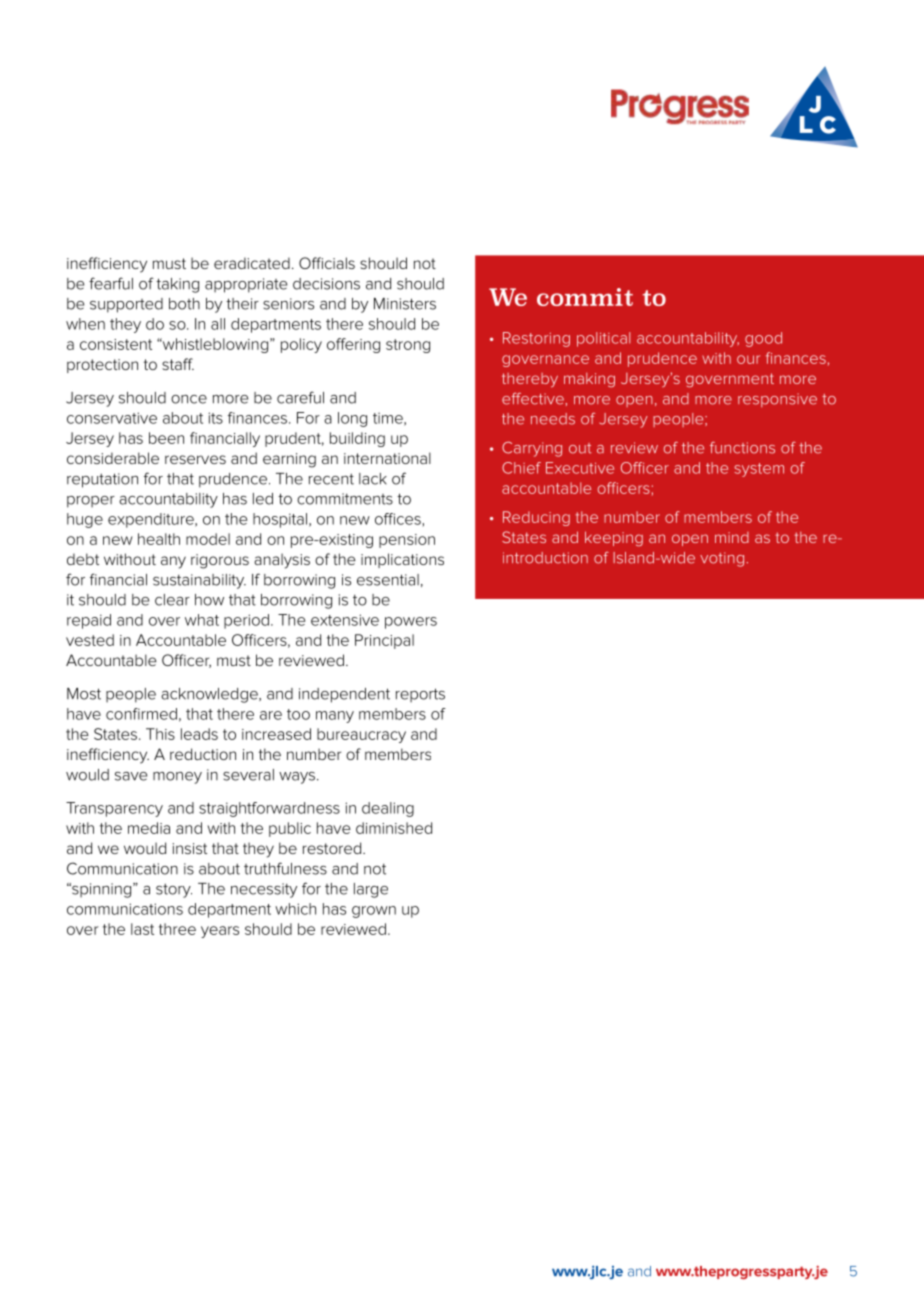  Describe the element at coordinates (177, 285) in the screenshot. I see `taking` at that location.
